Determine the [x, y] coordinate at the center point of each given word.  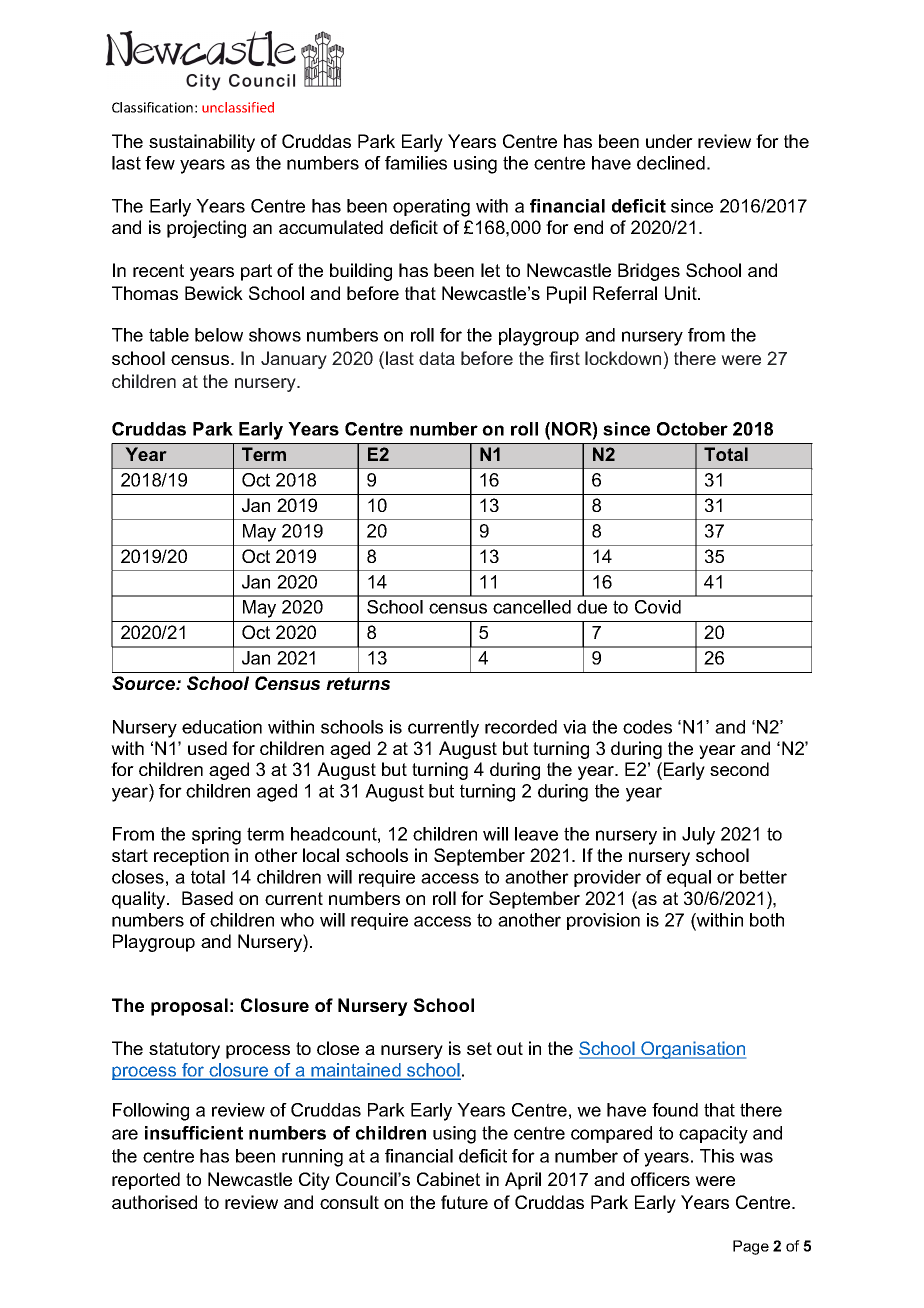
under [669, 141]
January [294, 360]
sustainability [202, 143]
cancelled [532, 607]
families [416, 163]
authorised [154, 1202]
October [692, 429]
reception [191, 857]
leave [536, 834]
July [698, 836]
